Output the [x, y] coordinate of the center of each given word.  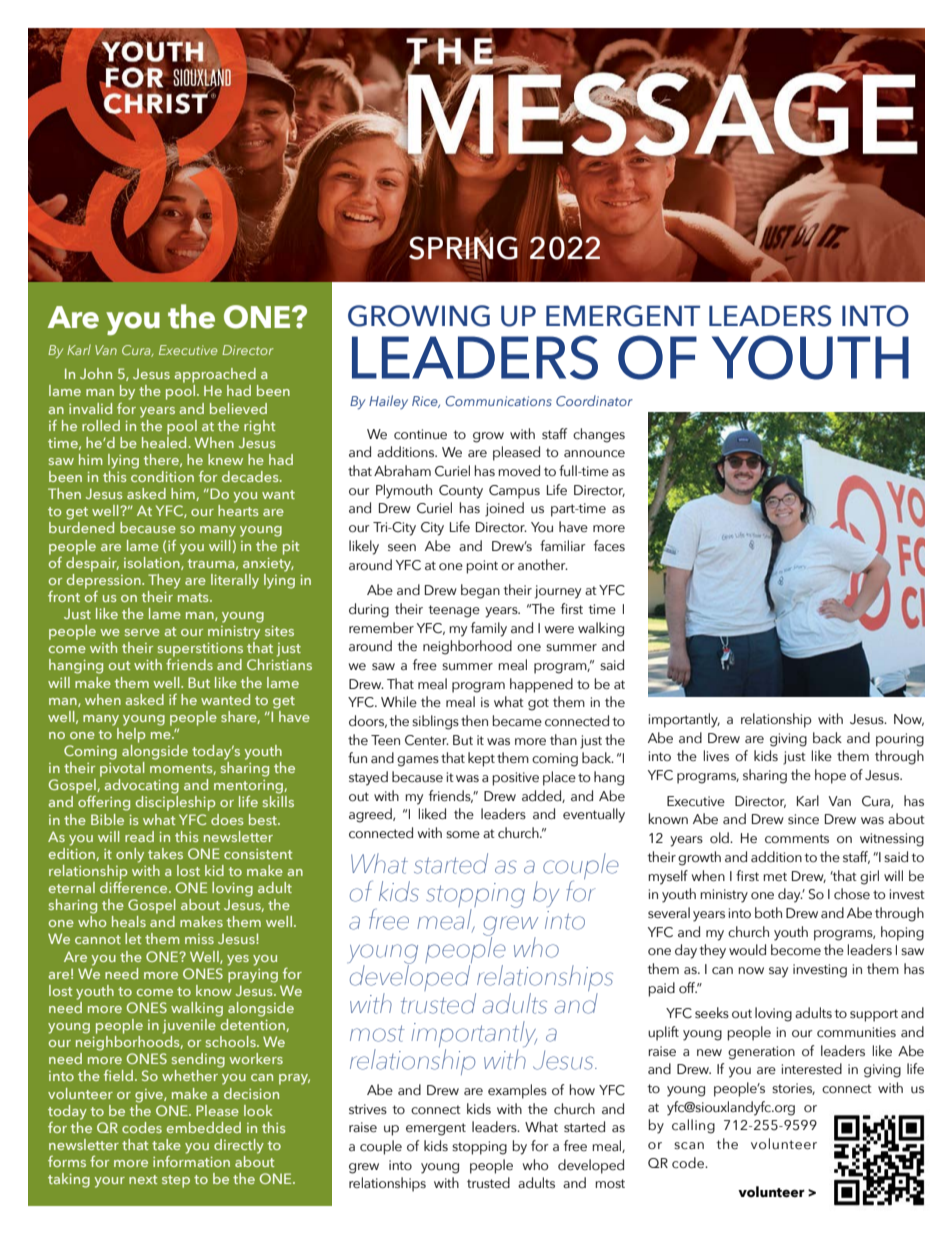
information [191, 1160]
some [463, 835]
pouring [900, 740]
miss [199, 939]
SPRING [463, 248]
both [768, 913]
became [517, 721]
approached [215, 375]
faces [609, 546]
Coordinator [594, 400]
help [131, 734]
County [461, 492]
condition [162, 475]
